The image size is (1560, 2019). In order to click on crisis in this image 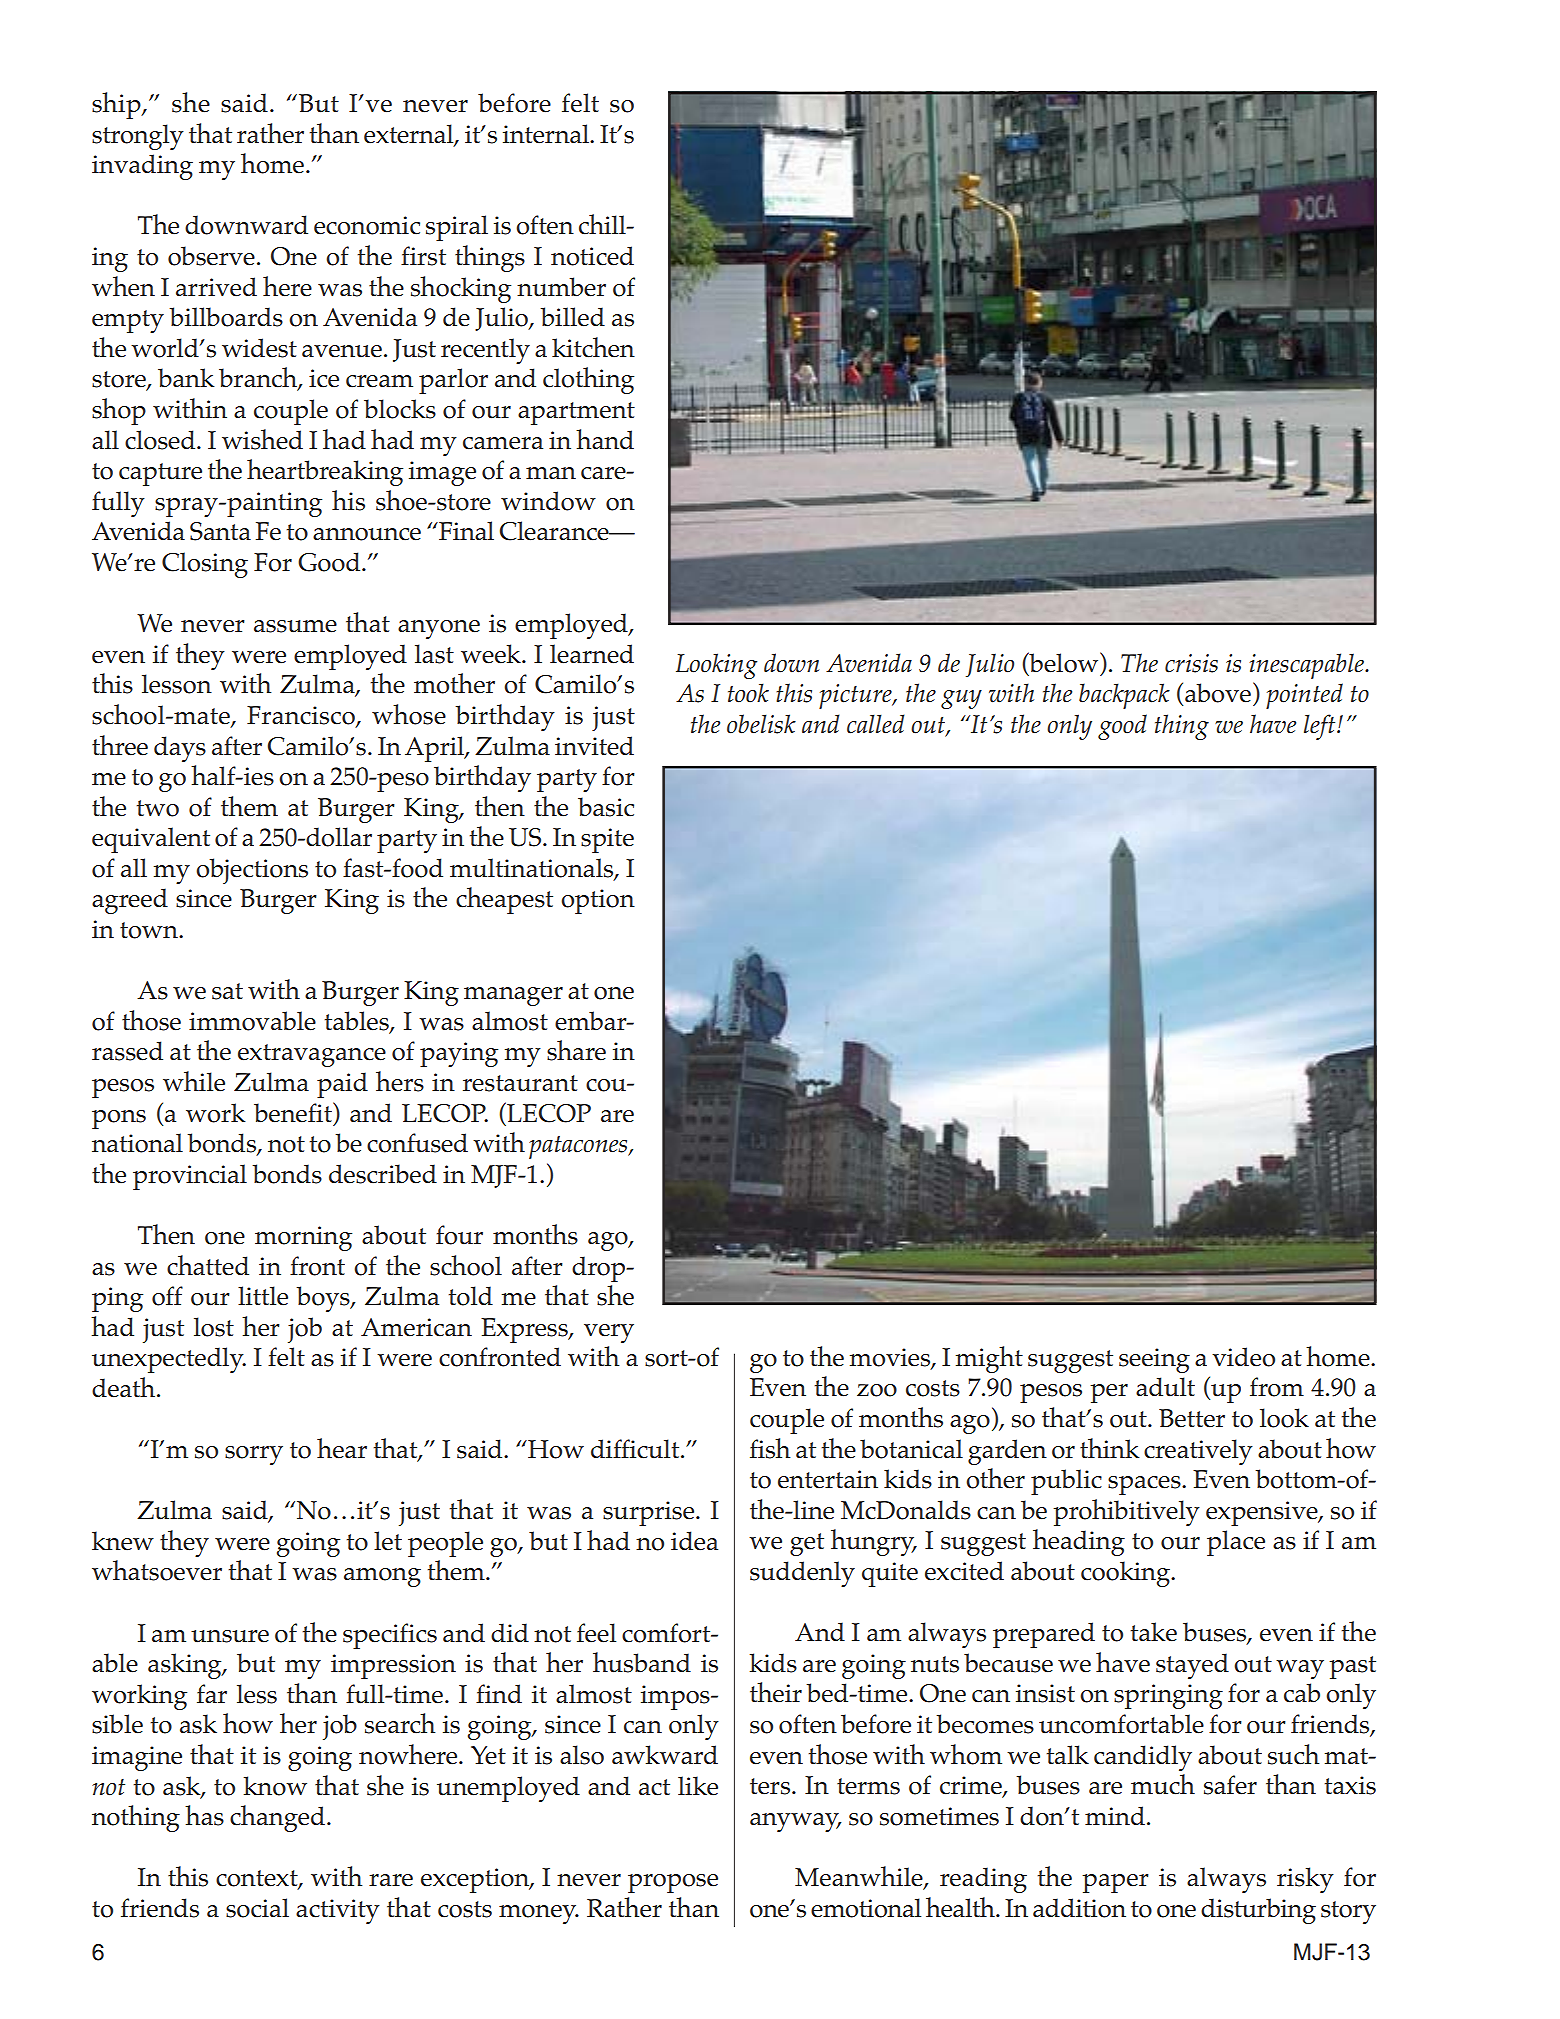, I will do `click(1191, 663)`.
